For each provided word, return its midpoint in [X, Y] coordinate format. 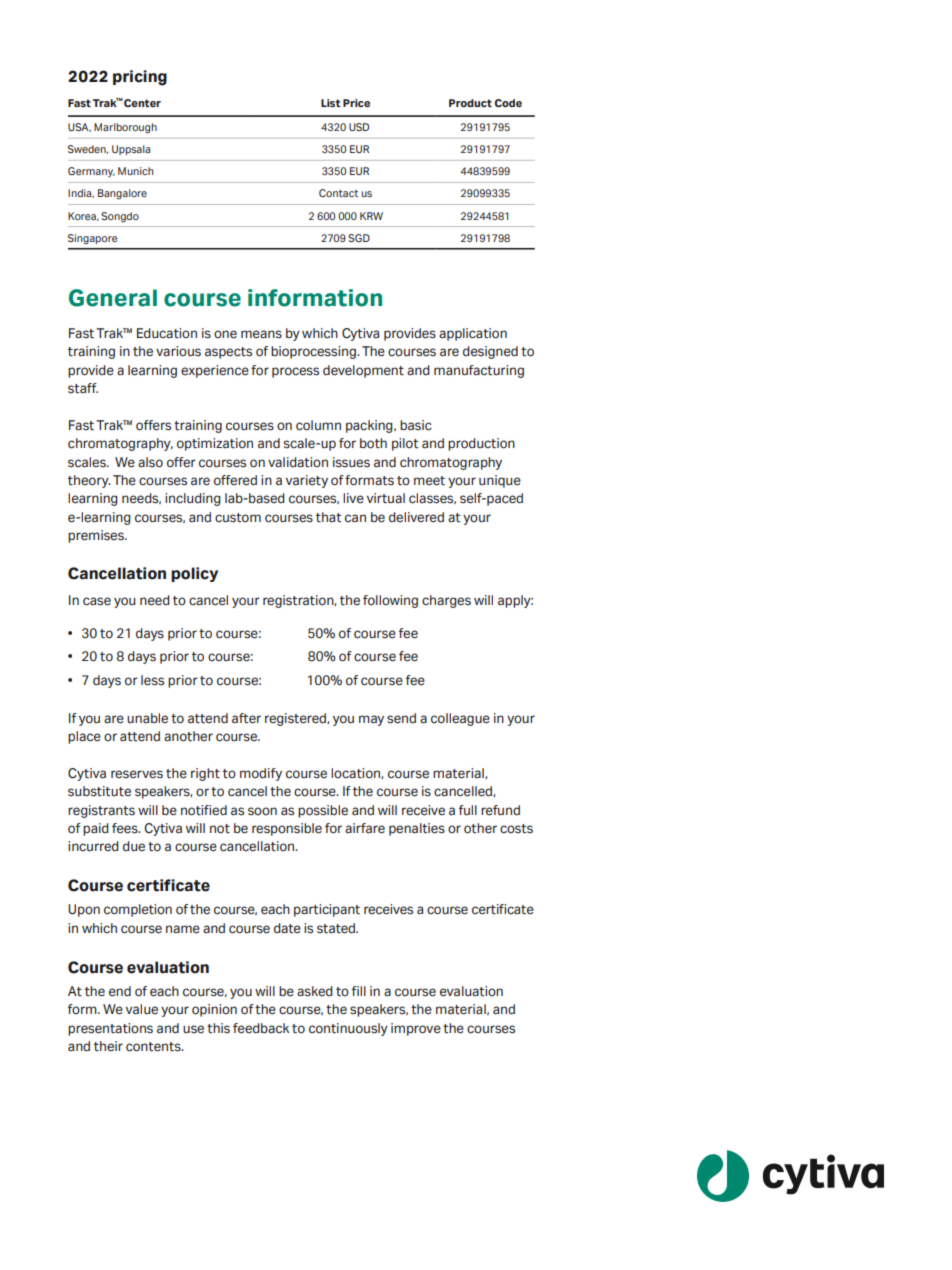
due [134, 846]
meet [429, 481]
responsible [287, 829]
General [113, 298]
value [142, 1009]
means [261, 334]
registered [296, 719]
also [150, 462]
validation [298, 462]
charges [446, 601]
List [331, 103]
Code [508, 103]
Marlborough [125, 128]
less [152, 680]
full [468, 810]
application [473, 334]
